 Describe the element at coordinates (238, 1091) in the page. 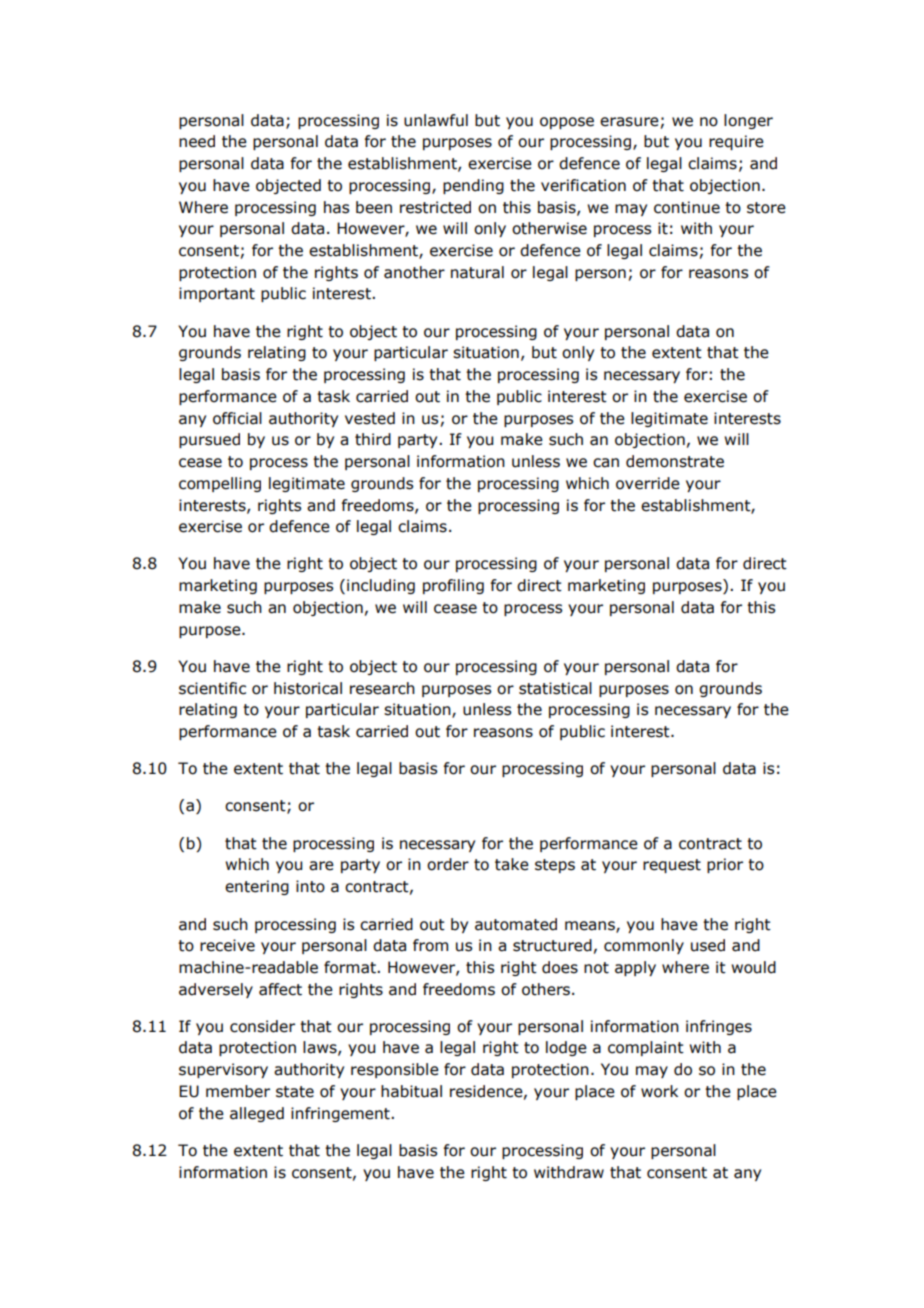

I see `member` at that location.
